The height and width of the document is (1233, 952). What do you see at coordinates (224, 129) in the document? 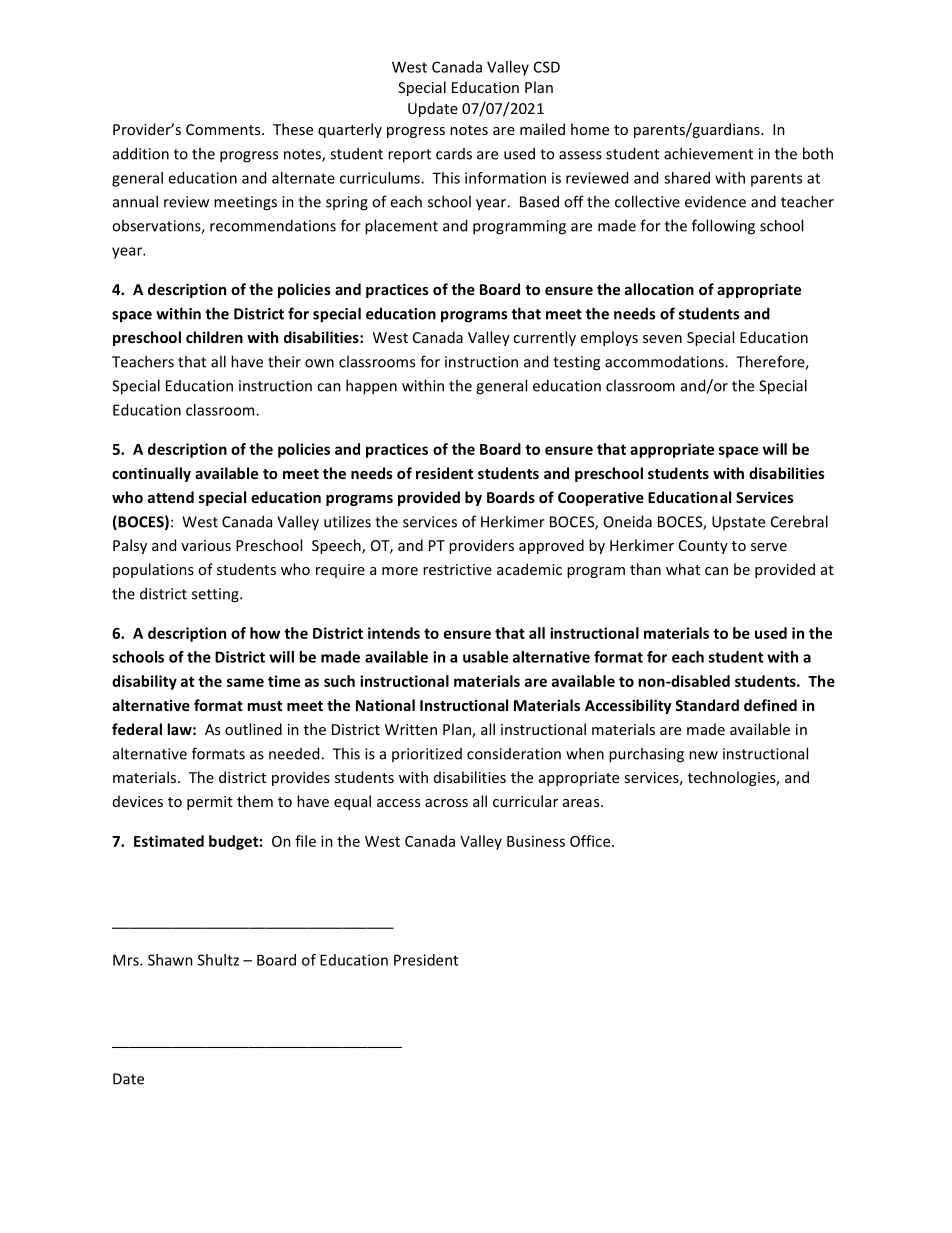
I see `Comments` at bounding box center [224, 129].
